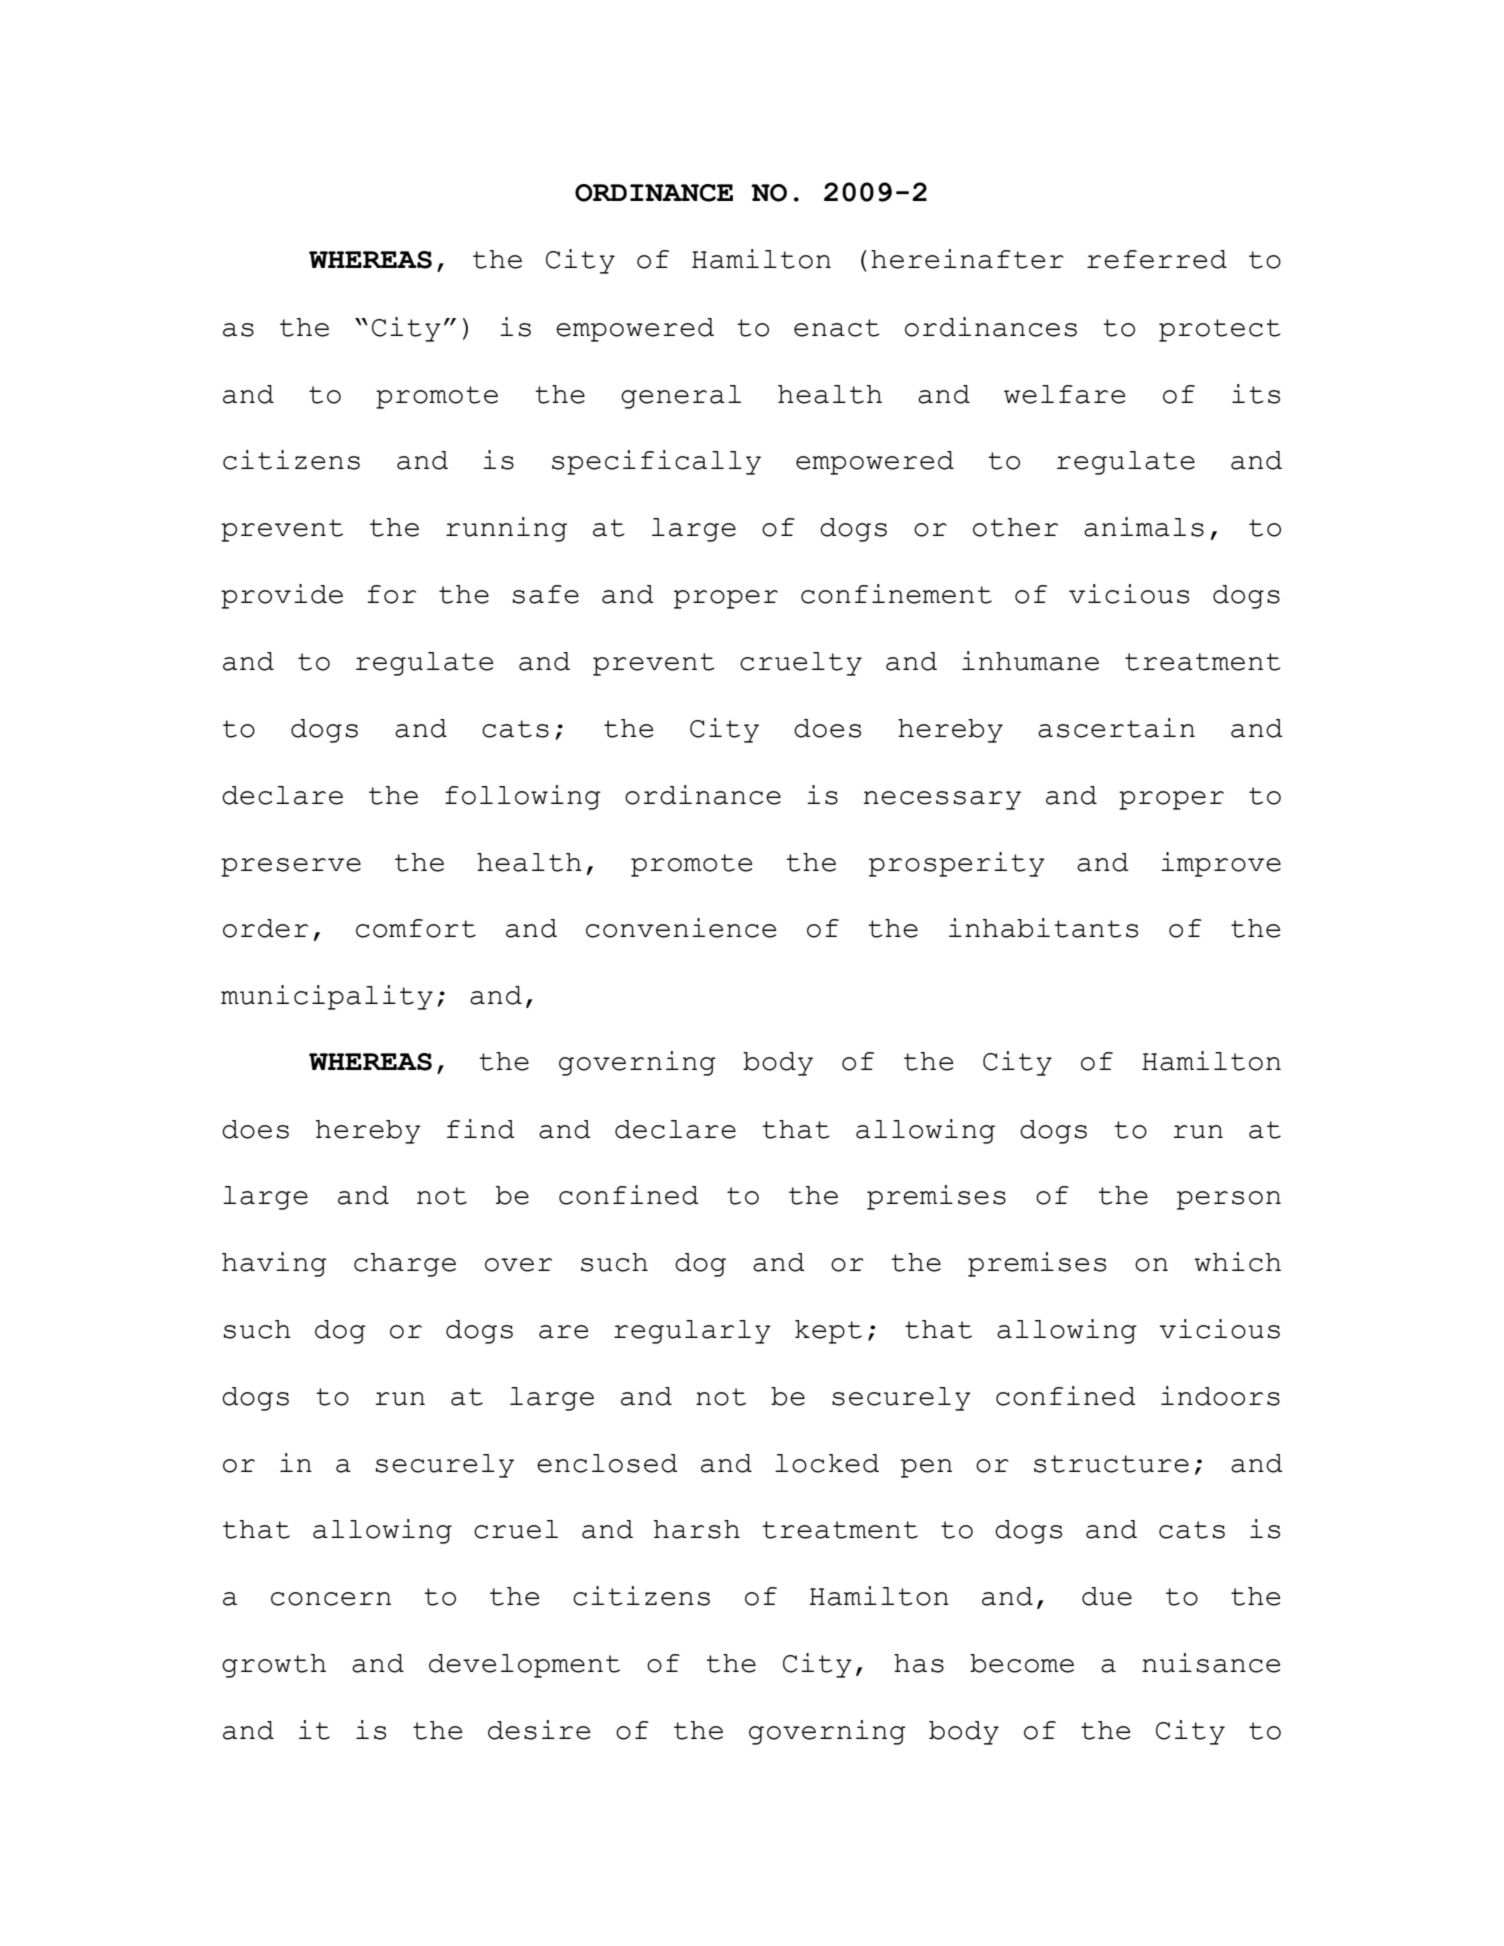 This screenshot has height=1946, width=1504. What do you see at coordinates (405, 1265) in the screenshot?
I see `charge` at bounding box center [405, 1265].
